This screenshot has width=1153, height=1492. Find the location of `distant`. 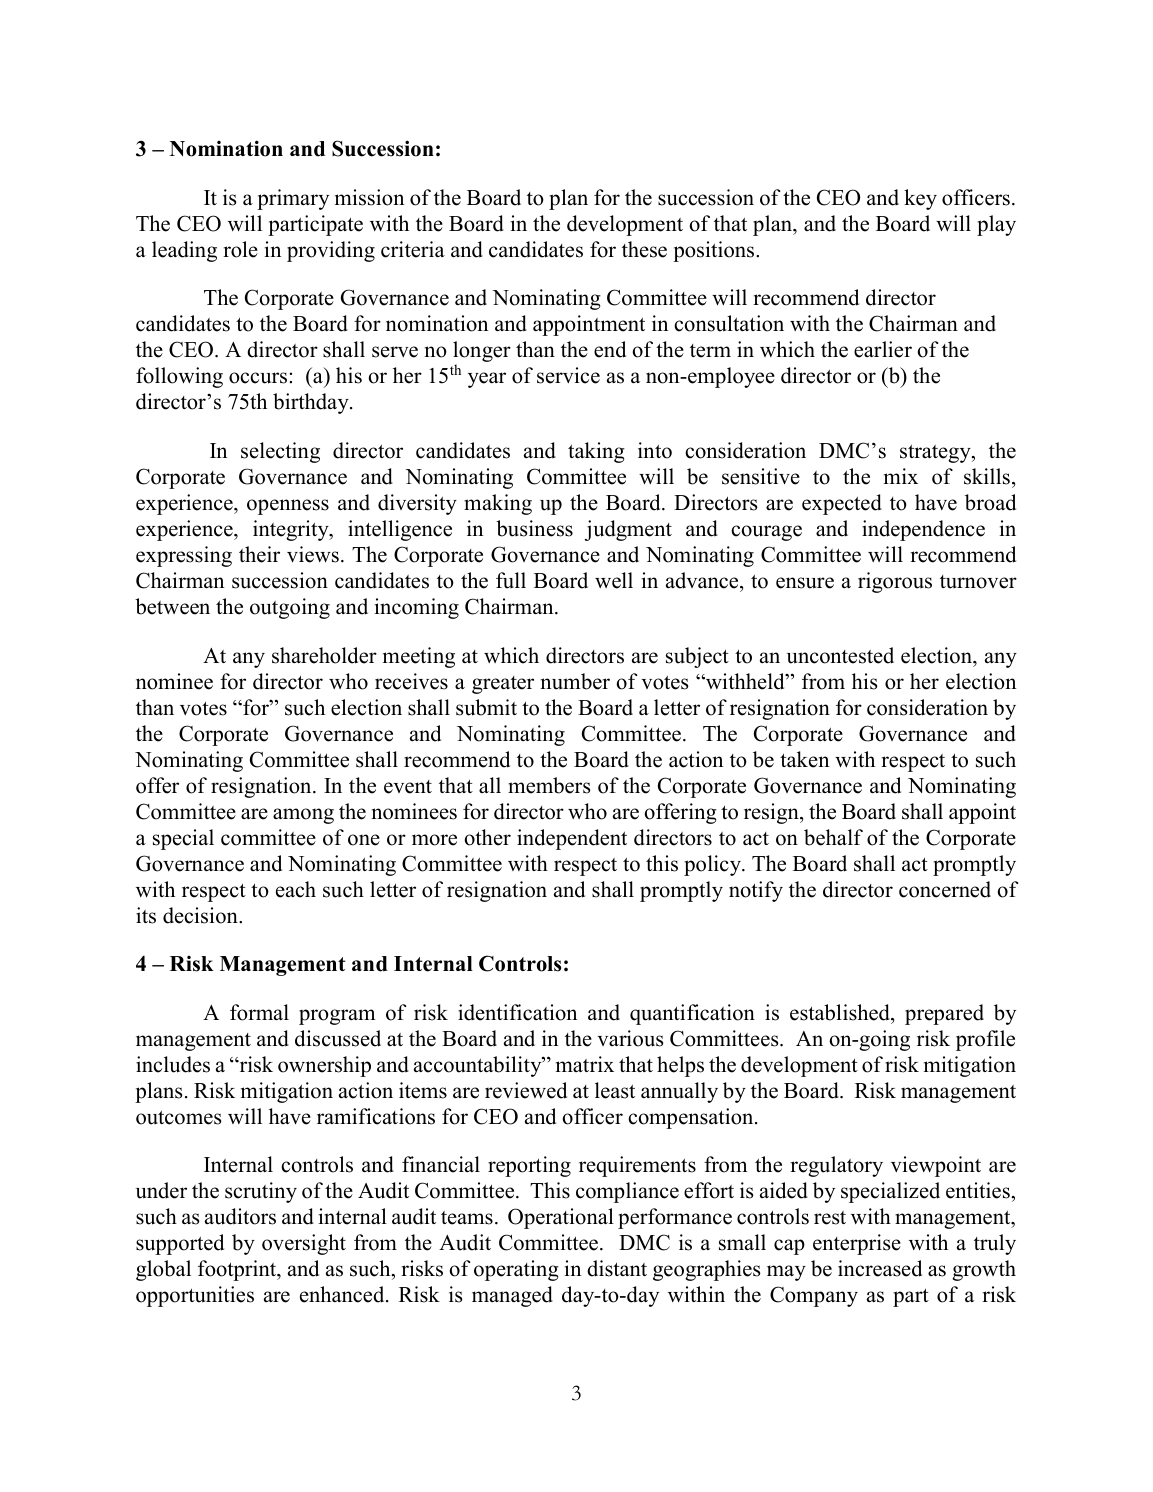

distant is located at coordinates (617, 1268).
